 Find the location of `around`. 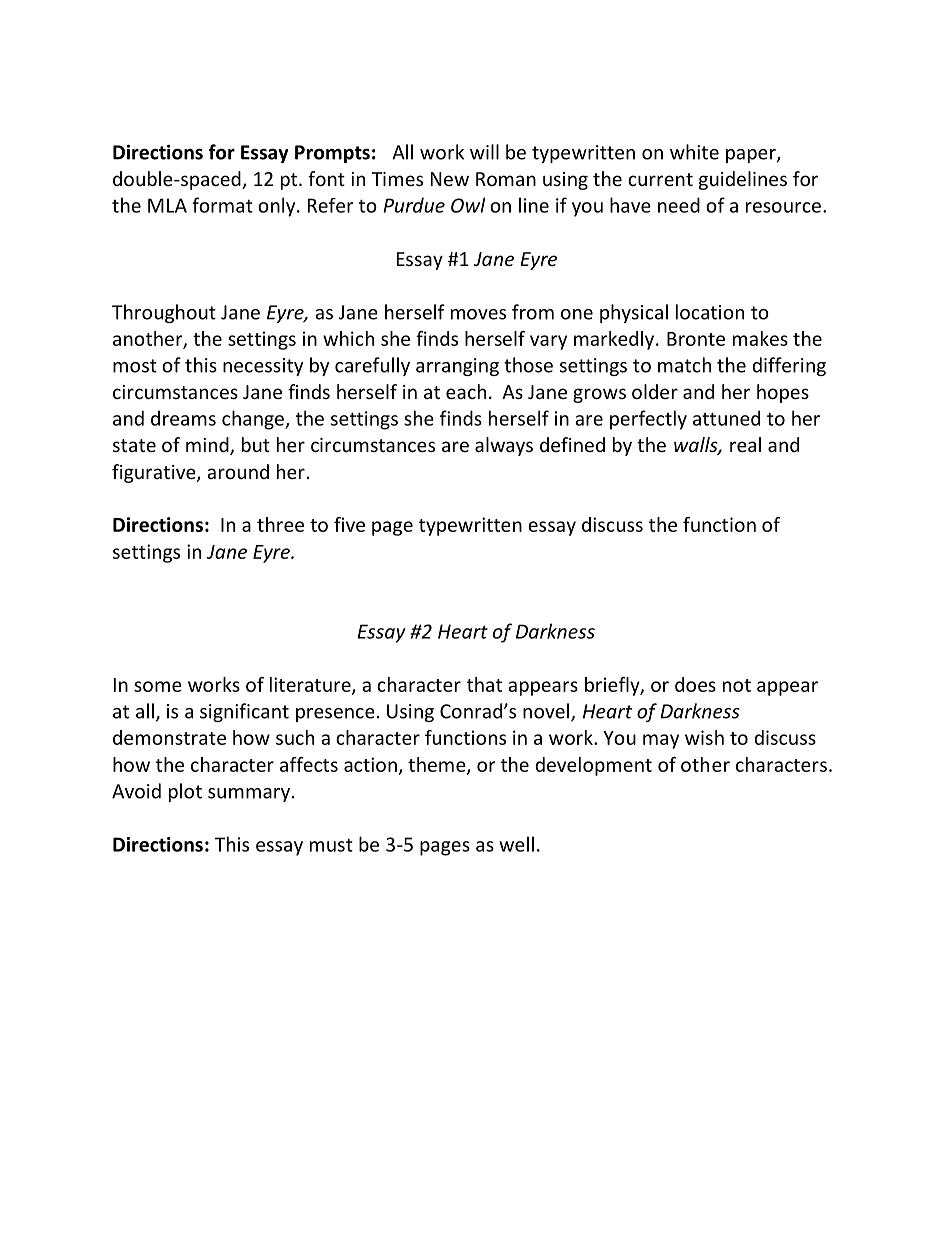

around is located at coordinates (238, 471).
